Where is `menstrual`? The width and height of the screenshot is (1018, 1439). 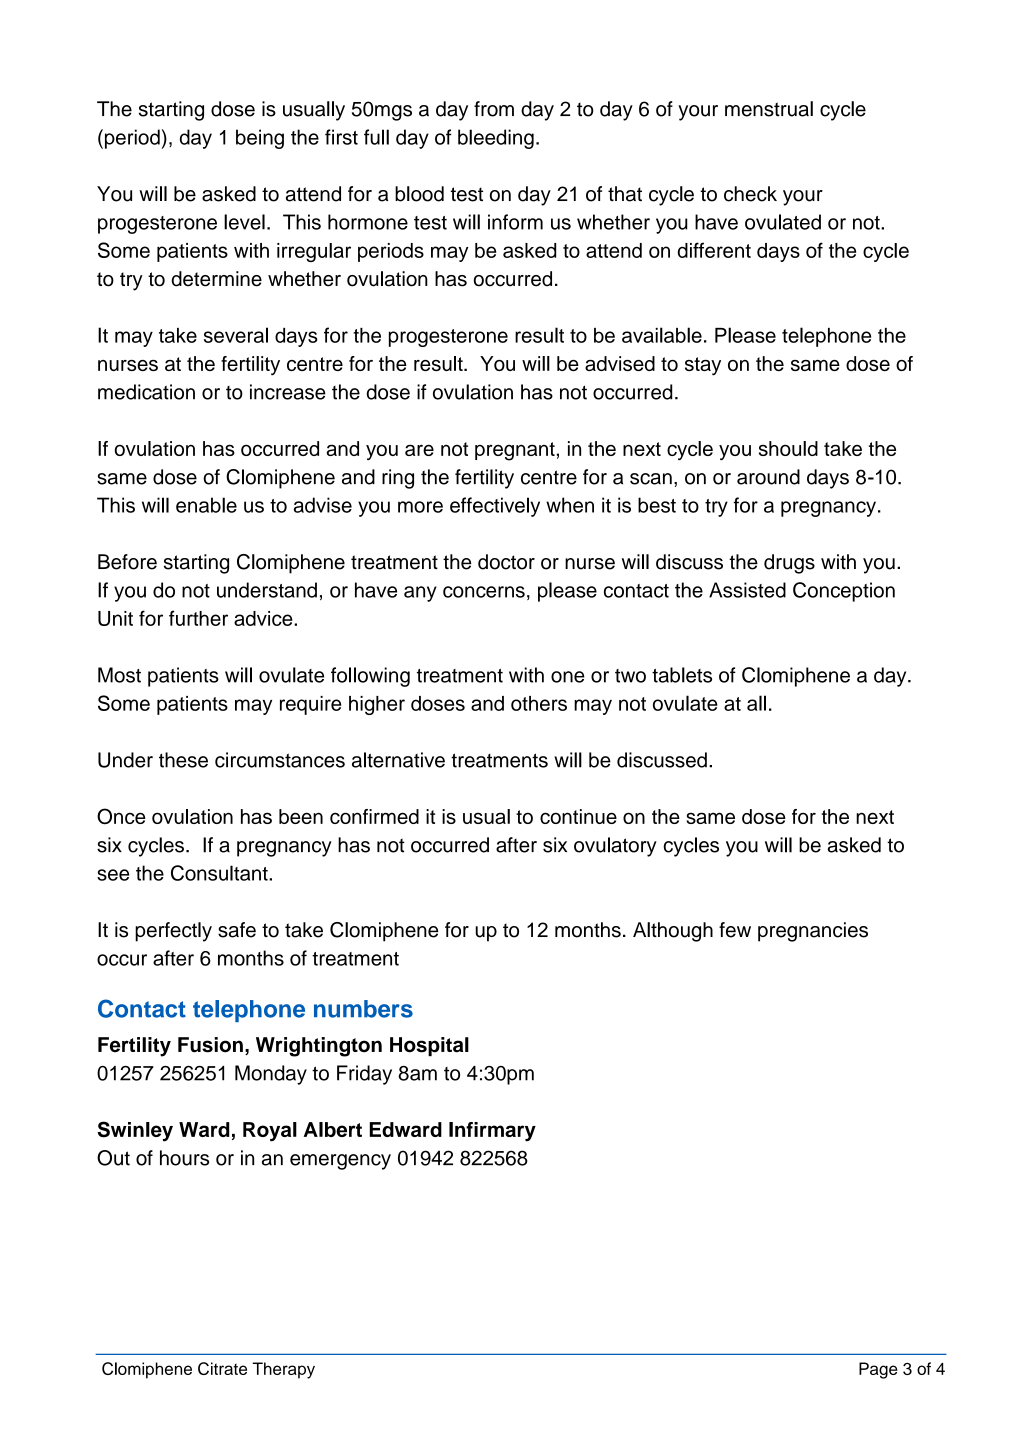
menstrual is located at coordinates (769, 109).
